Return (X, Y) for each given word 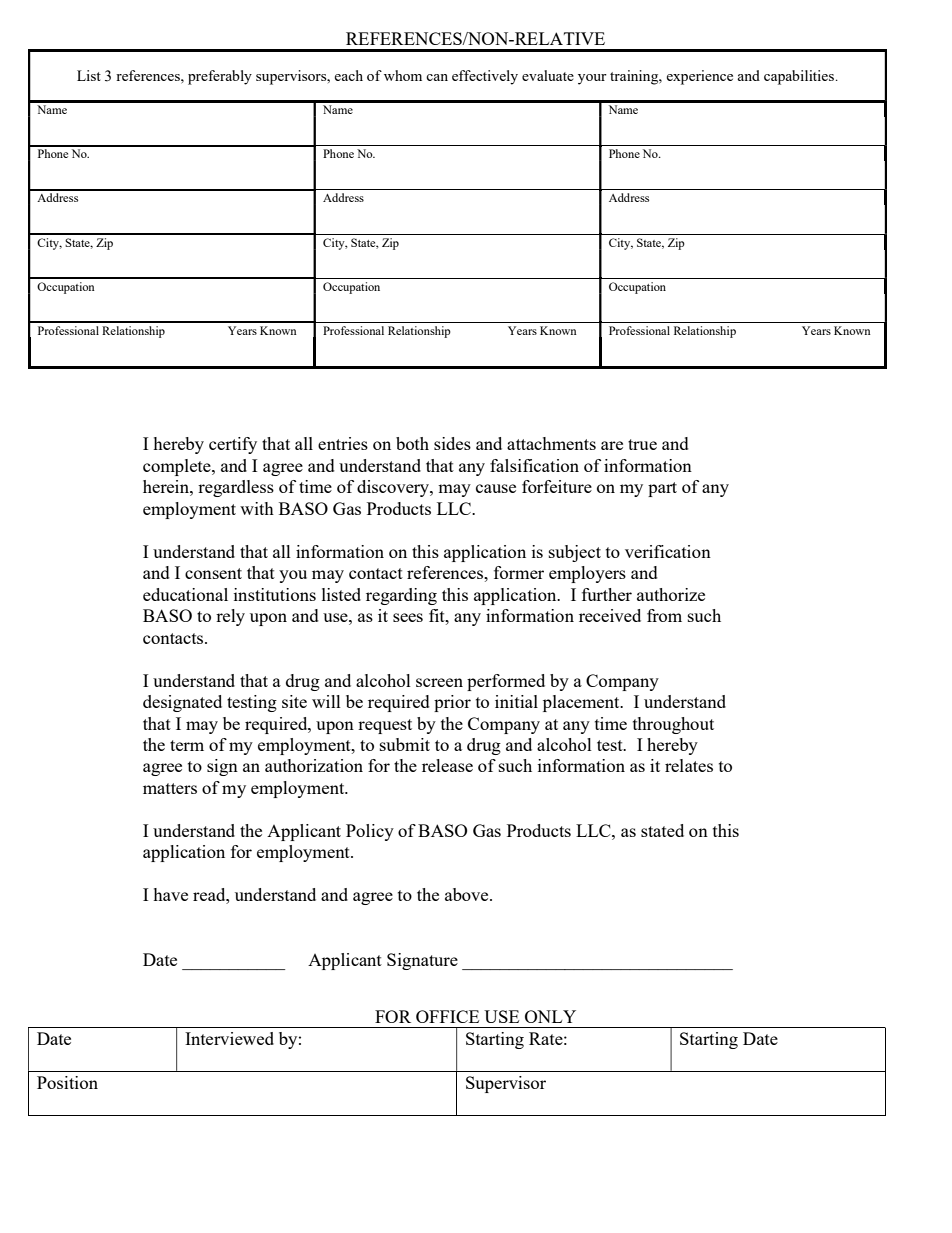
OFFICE (447, 1016)
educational (185, 594)
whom (403, 75)
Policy (370, 832)
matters (170, 788)
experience (699, 77)
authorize (671, 594)
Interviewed (229, 1038)
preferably (220, 77)
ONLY (550, 1016)
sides (452, 443)
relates (689, 765)
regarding (401, 596)
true (642, 444)
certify (233, 445)
